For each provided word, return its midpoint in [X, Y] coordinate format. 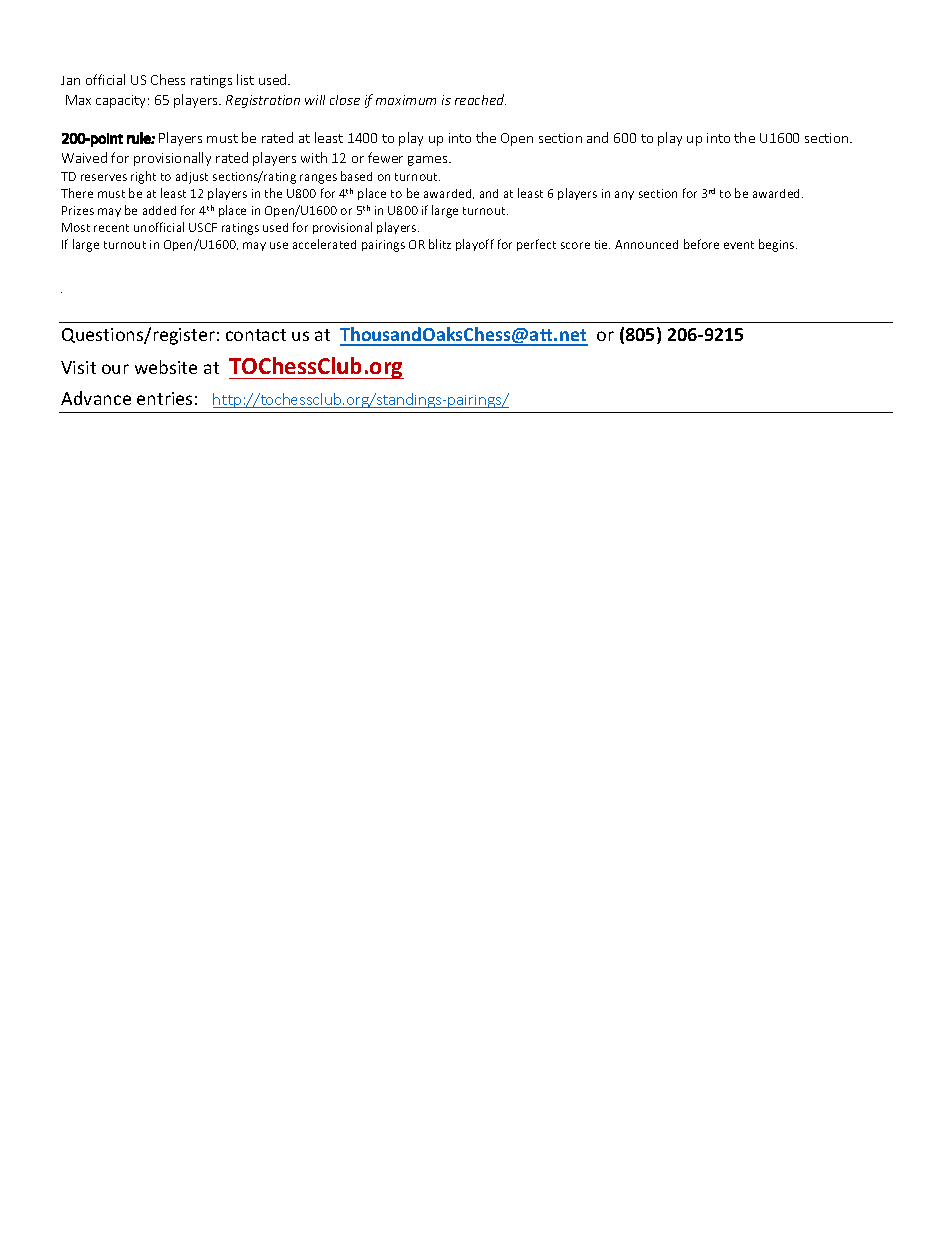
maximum [406, 100]
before [701, 244]
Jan [70, 80]
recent [111, 228]
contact [256, 335]
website [166, 367]
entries [164, 398]
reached [480, 99]
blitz [440, 244]
